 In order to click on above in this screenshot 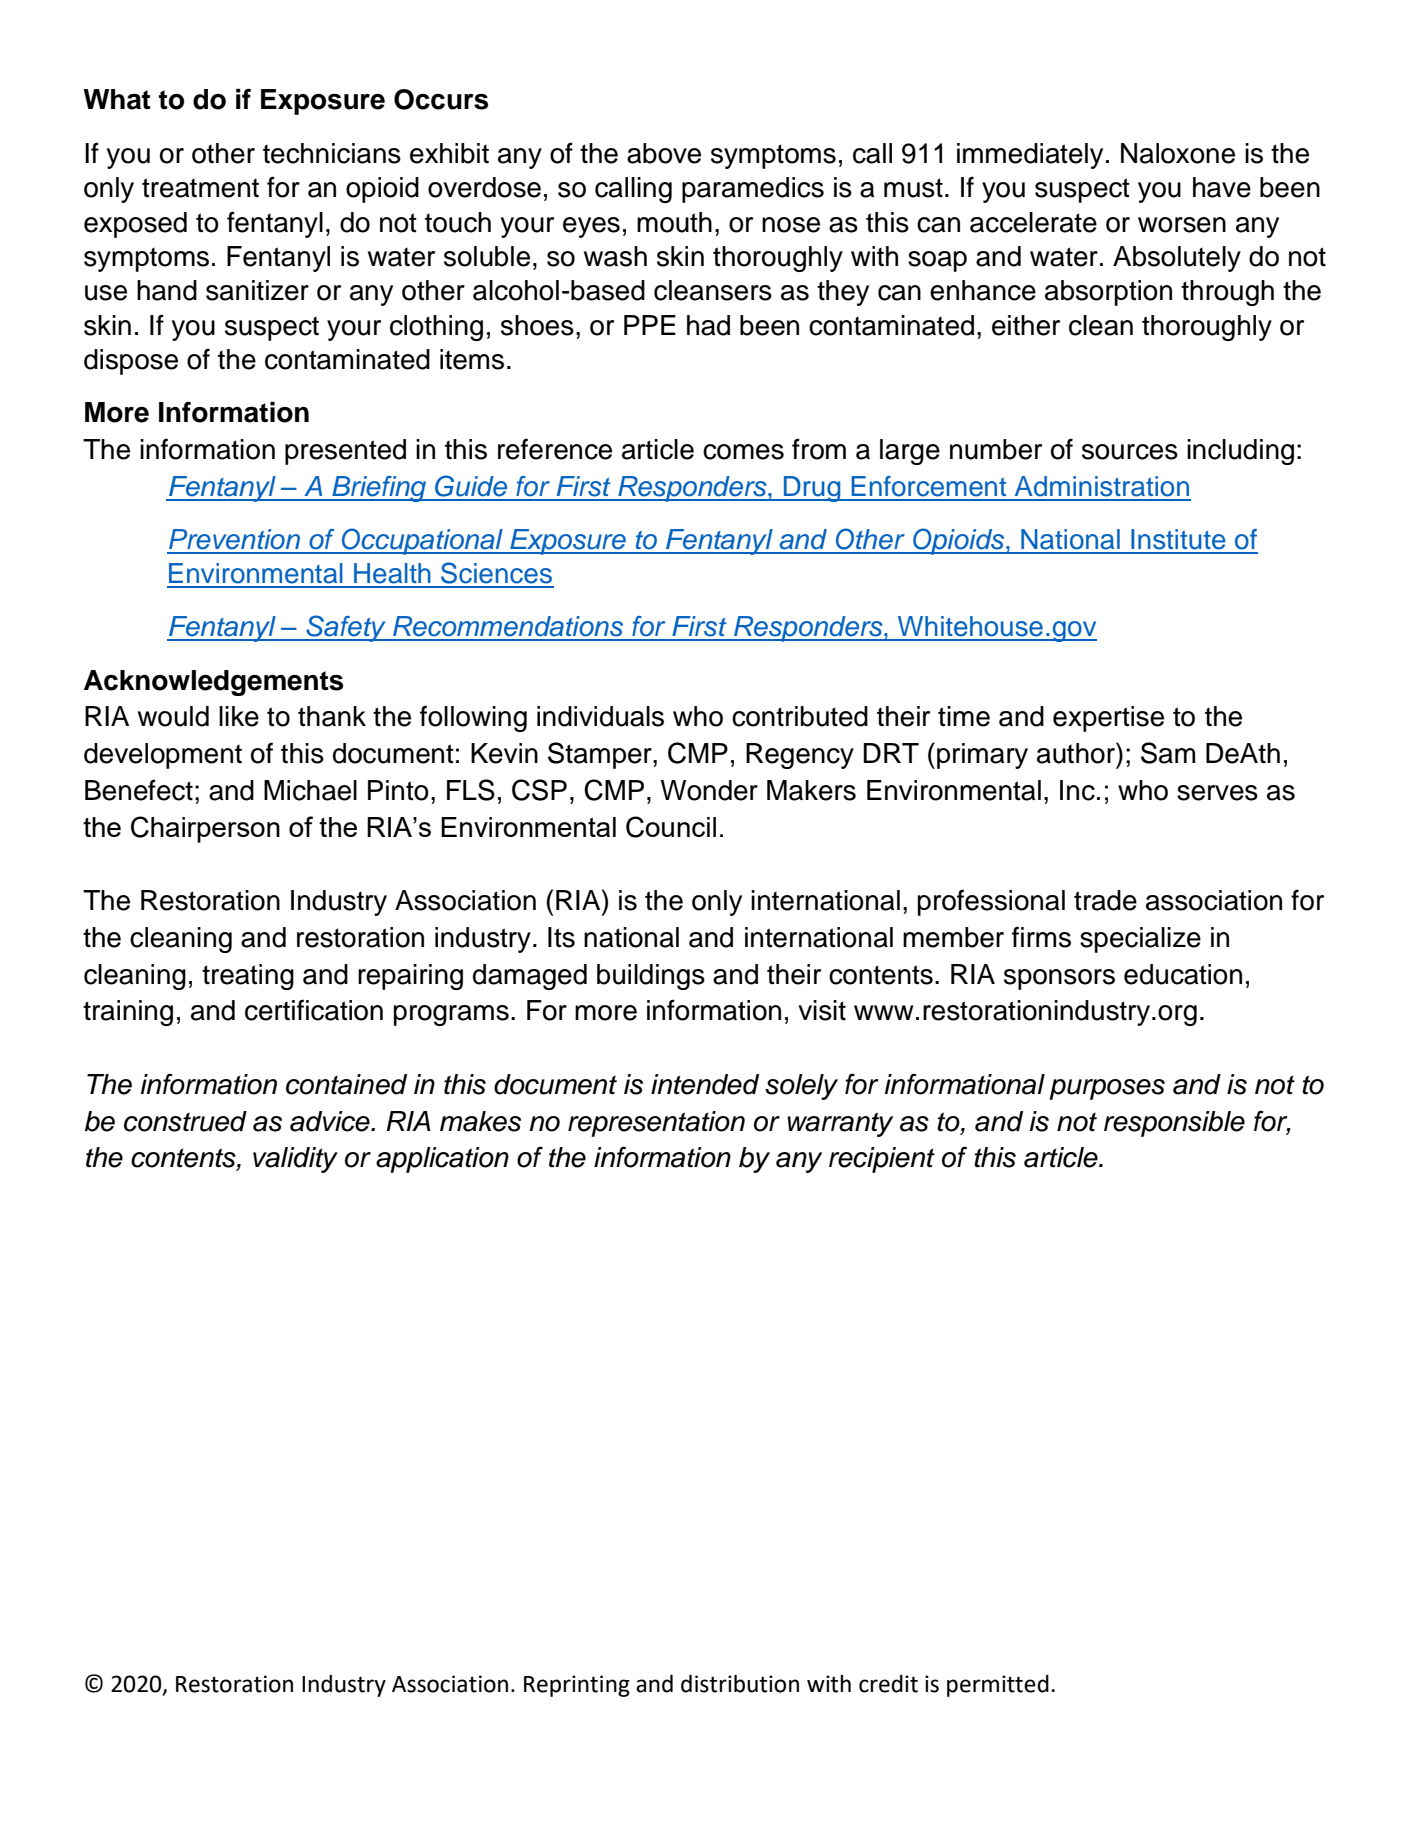, I will do `click(664, 153)`.
